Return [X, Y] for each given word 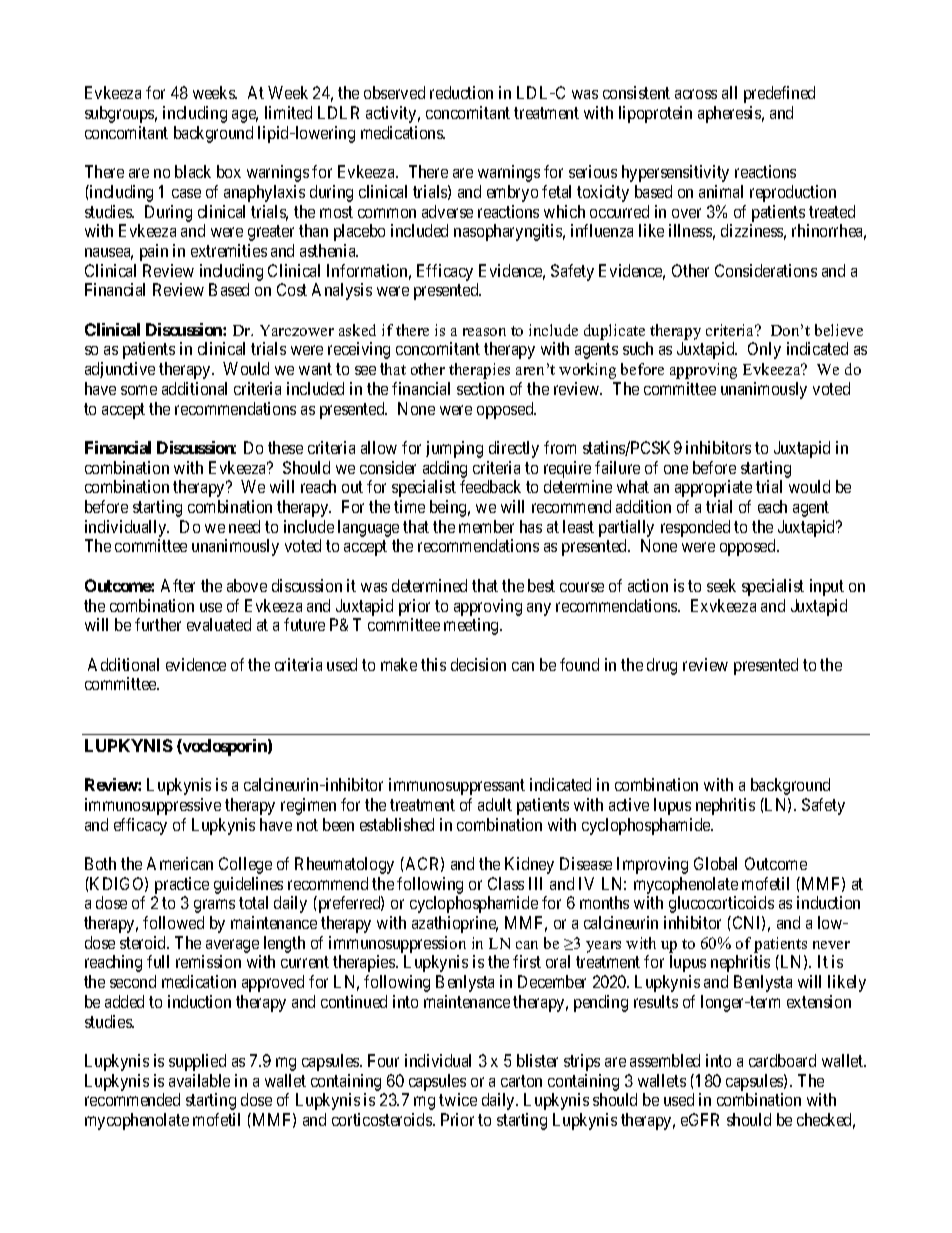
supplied [197, 1062]
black [193, 171]
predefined [779, 94]
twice [458, 1099]
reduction [461, 92]
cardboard [782, 1060]
